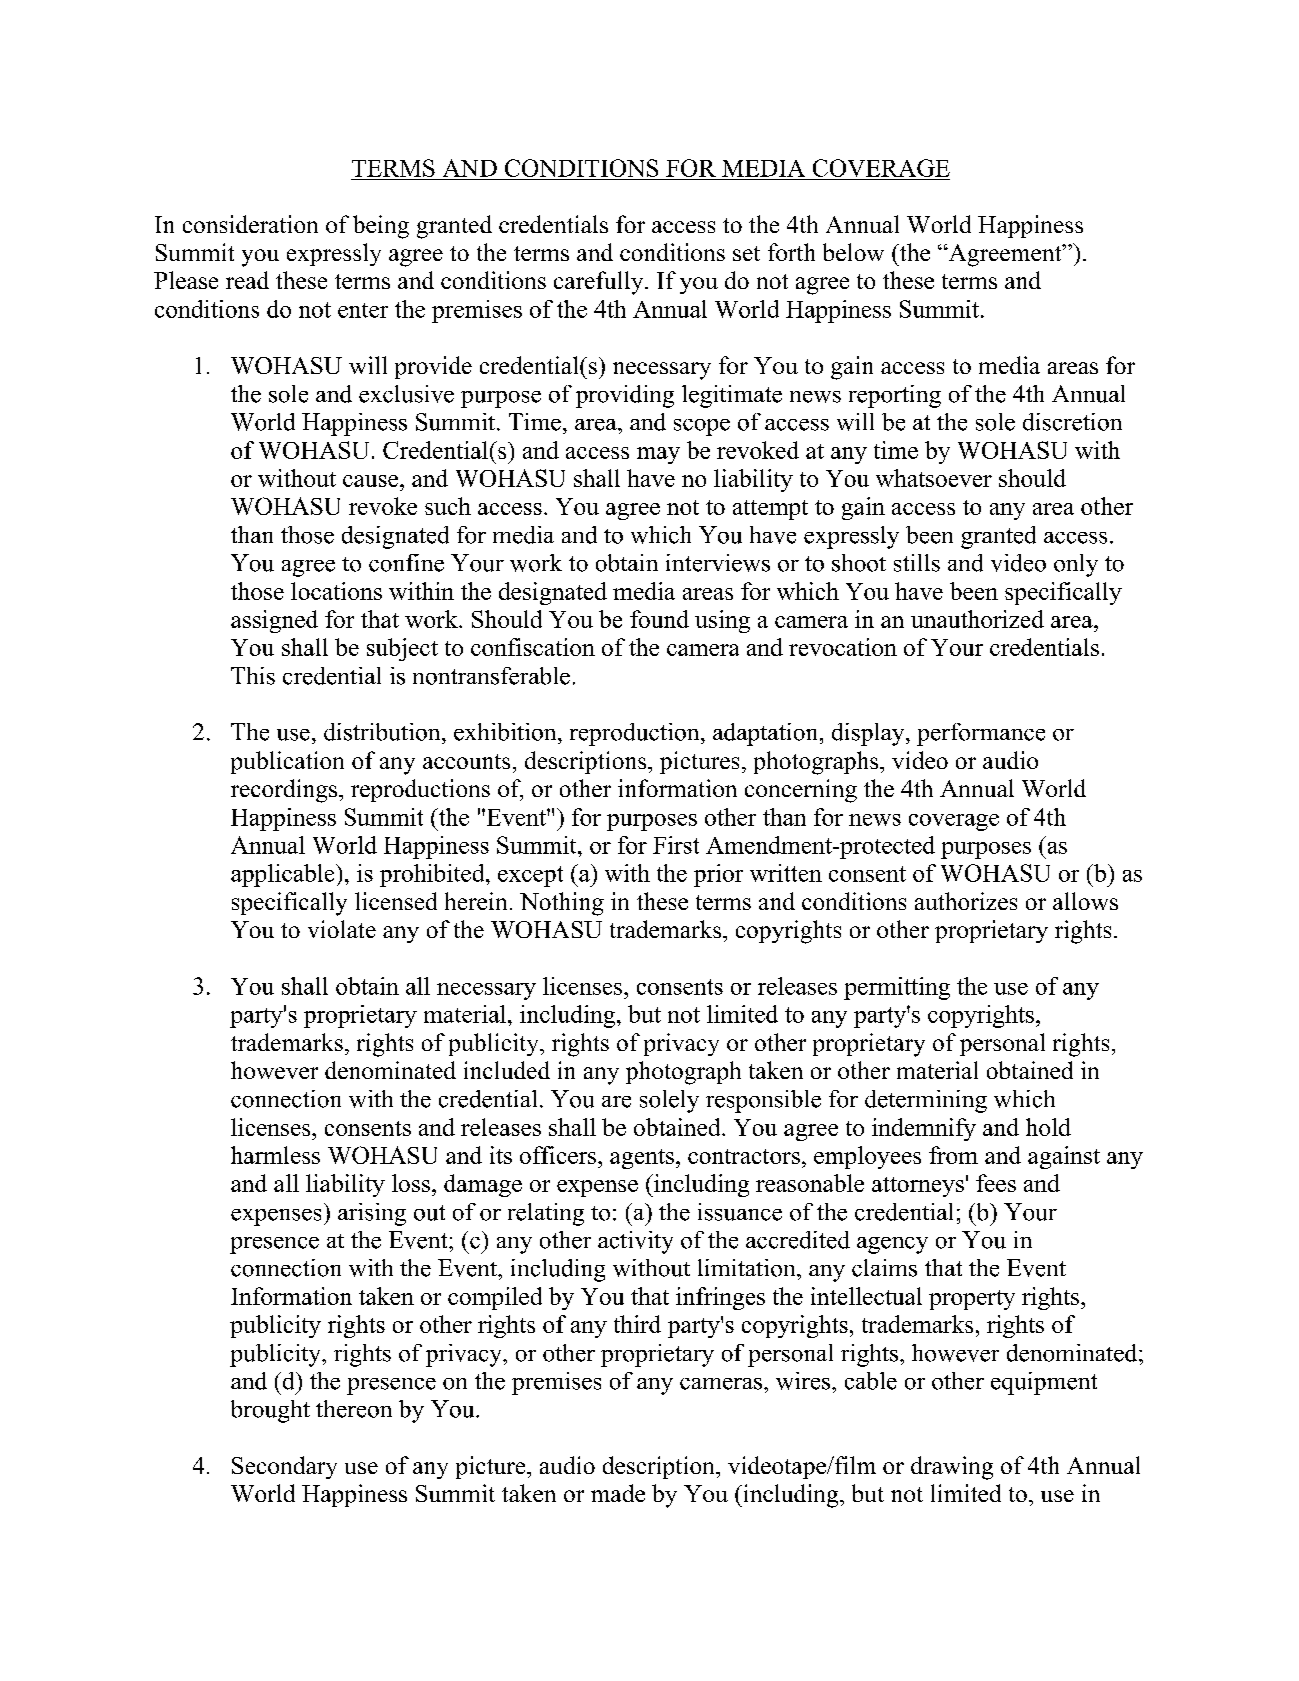  What do you see at coordinates (618, 1493) in the screenshot?
I see `made` at bounding box center [618, 1493].
